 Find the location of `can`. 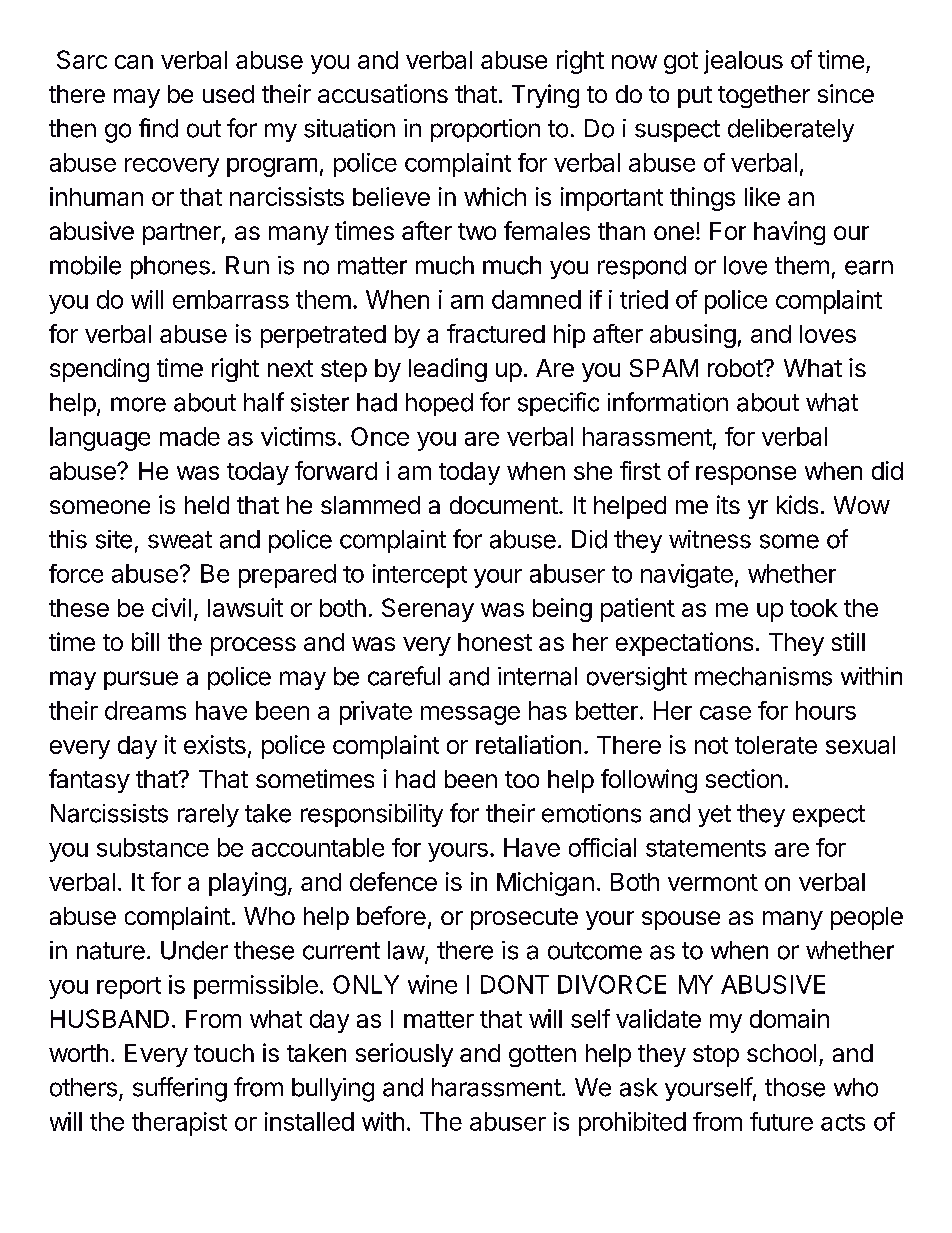

can is located at coordinates (134, 62).
